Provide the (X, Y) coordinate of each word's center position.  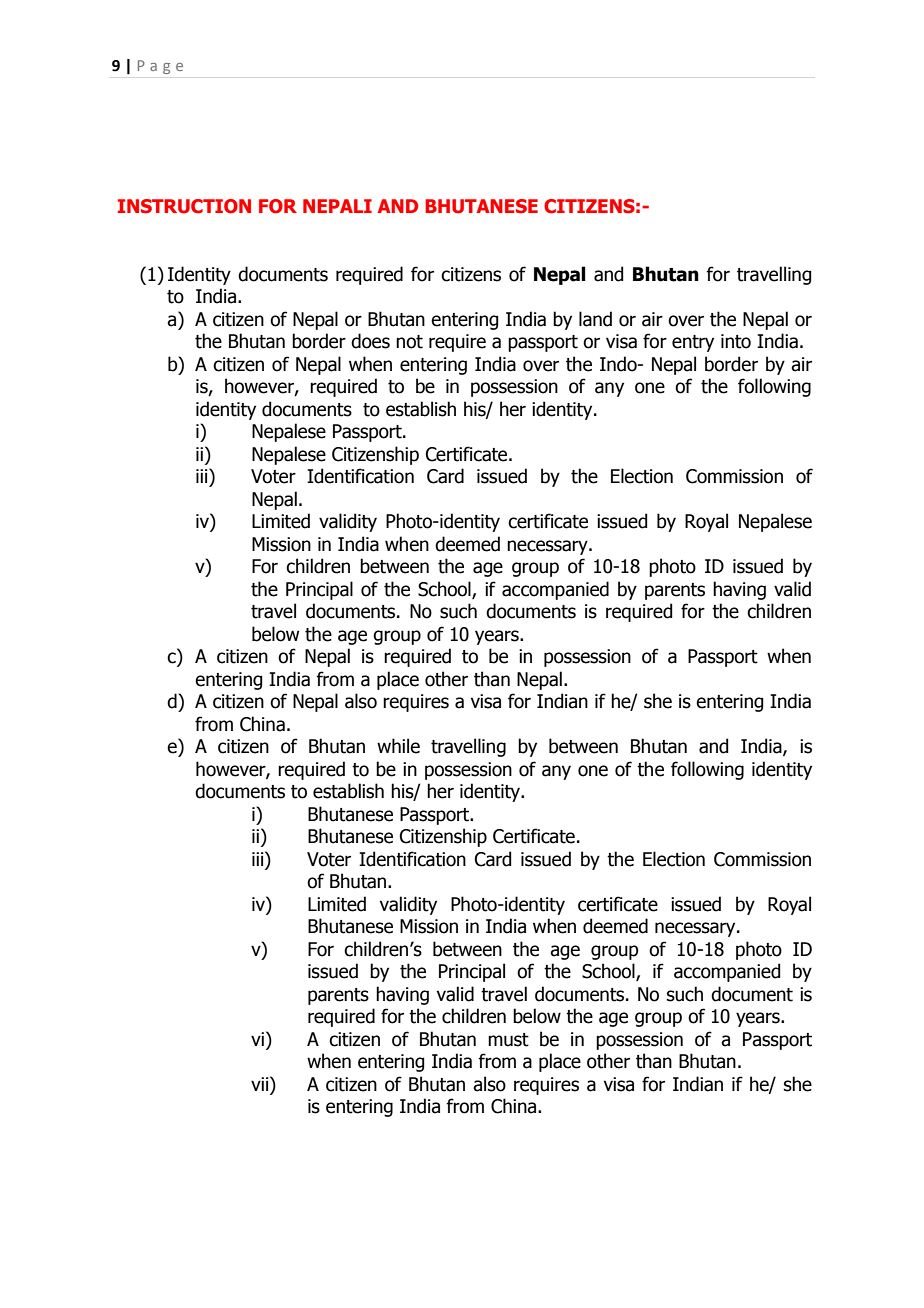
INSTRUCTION (184, 206)
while (398, 746)
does (370, 341)
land (595, 319)
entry (693, 343)
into (736, 341)
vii (261, 1083)
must (508, 1040)
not (409, 342)
